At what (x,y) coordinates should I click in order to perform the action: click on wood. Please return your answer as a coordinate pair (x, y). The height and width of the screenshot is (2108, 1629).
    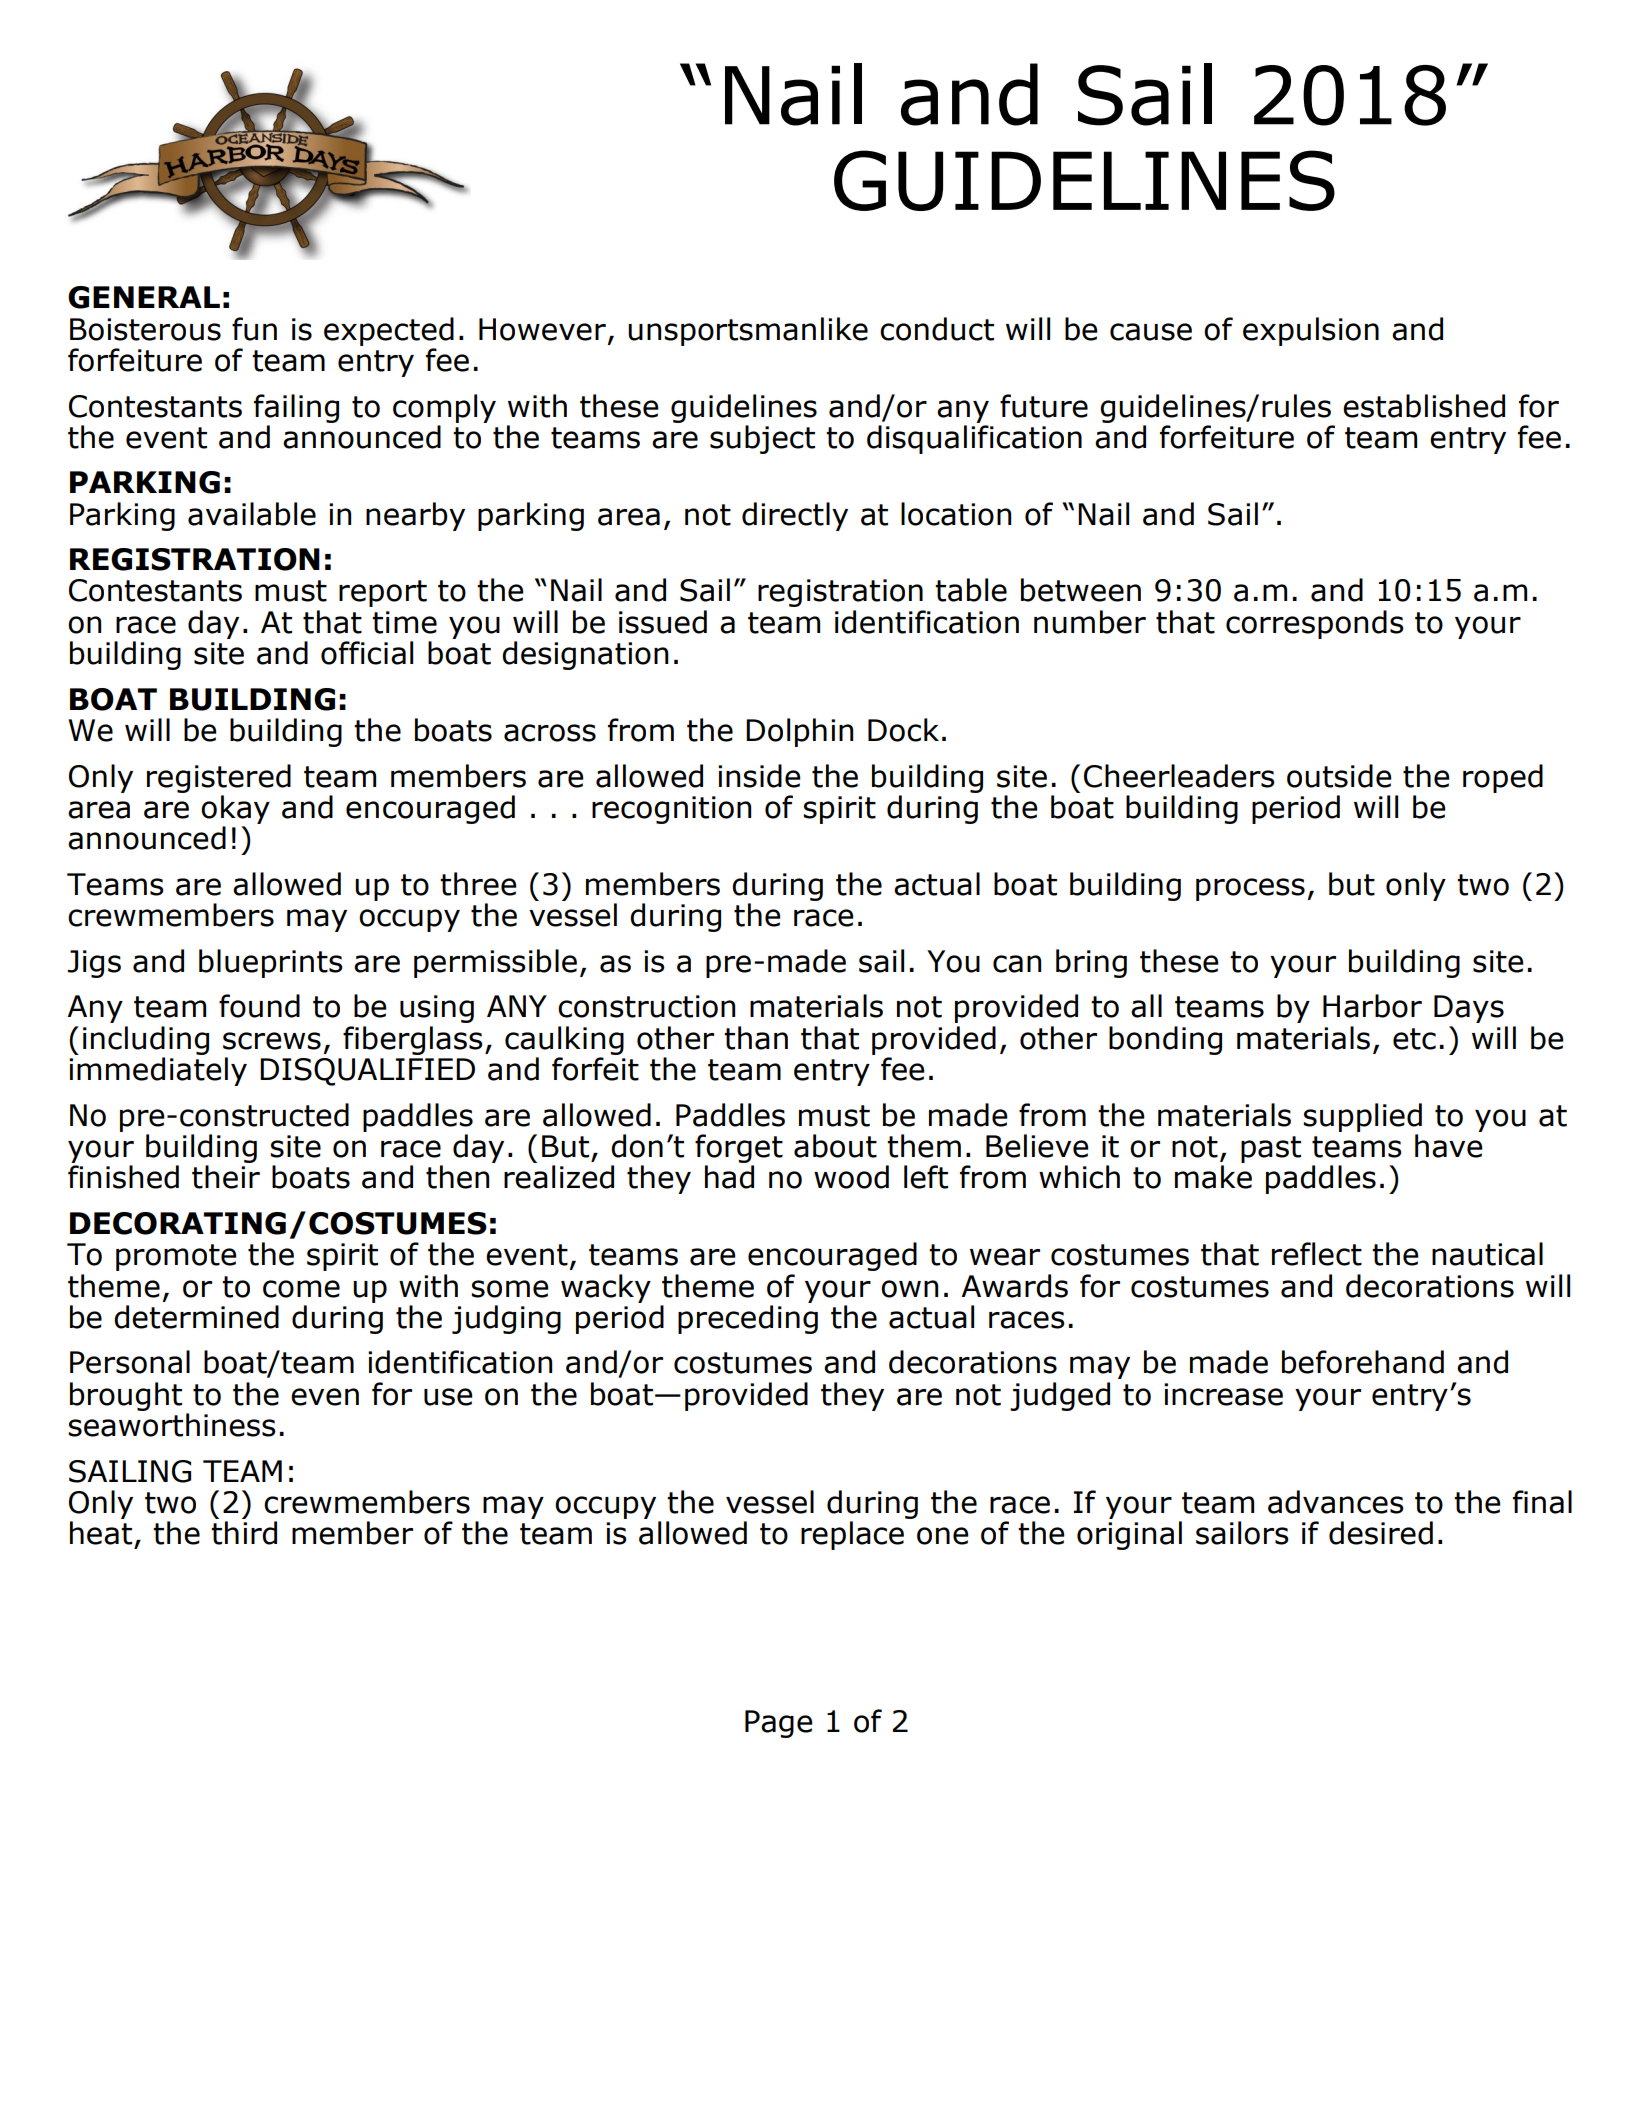
    Looking at the image, I should click on (851, 1177).
